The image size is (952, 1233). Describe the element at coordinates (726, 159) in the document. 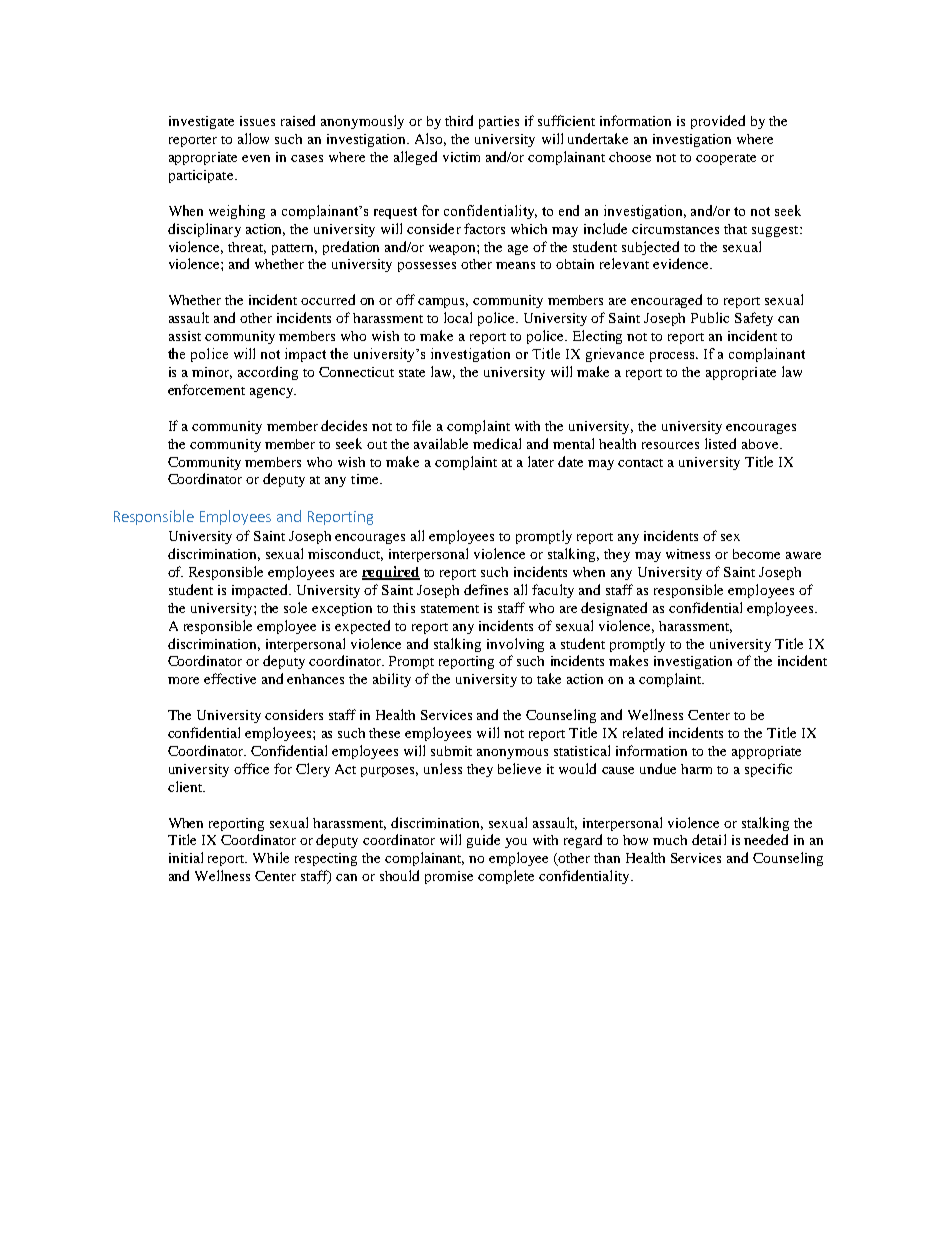

I see `cooperate` at that location.
